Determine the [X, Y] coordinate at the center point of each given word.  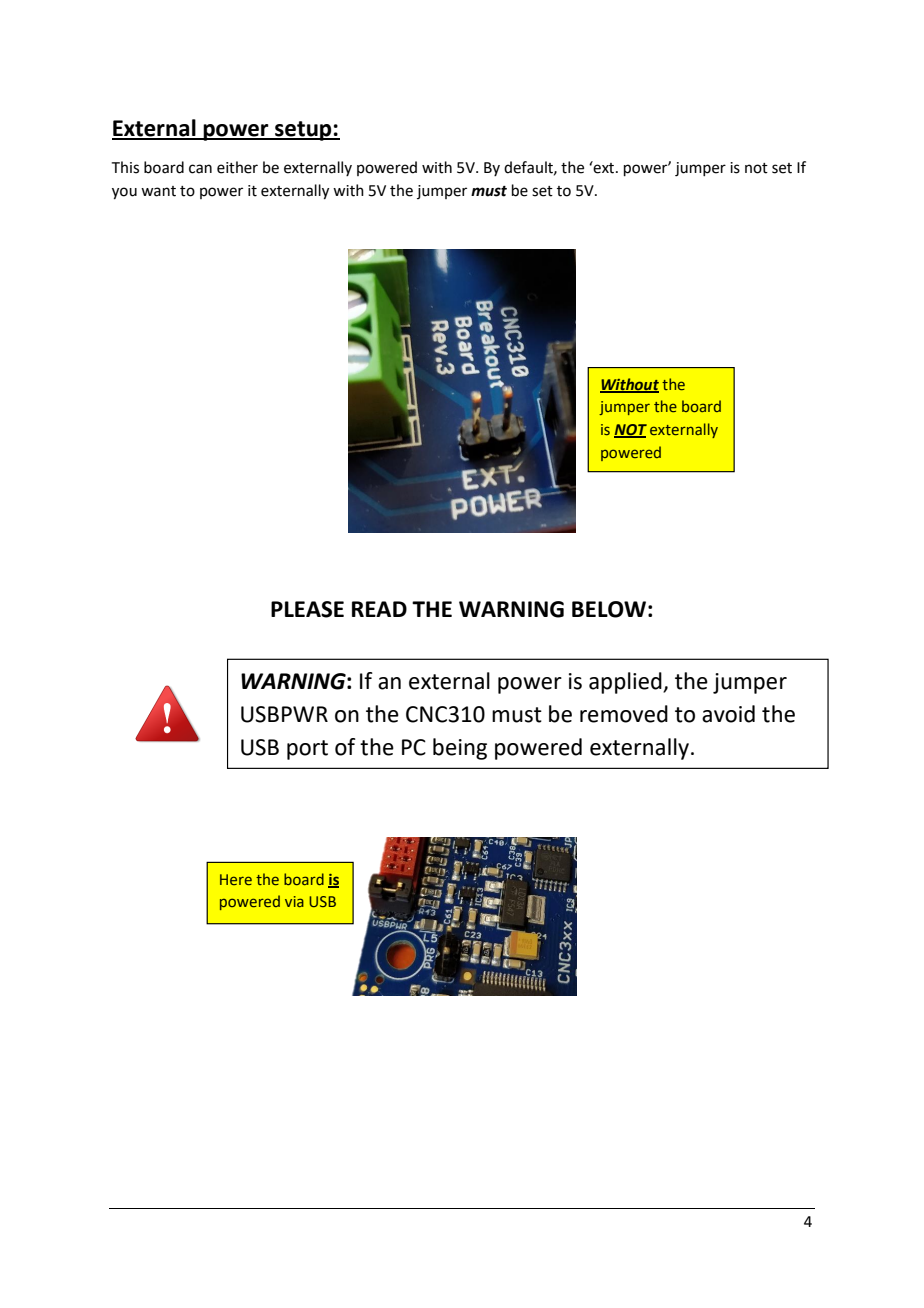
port [307, 750]
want [158, 191]
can [200, 169]
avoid [728, 714]
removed [624, 714]
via [294, 901]
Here [236, 879]
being [460, 749]
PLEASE [307, 609]
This [125, 167]
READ [379, 609]
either [237, 167]
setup [303, 131]
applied [626, 683]
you [124, 193]
